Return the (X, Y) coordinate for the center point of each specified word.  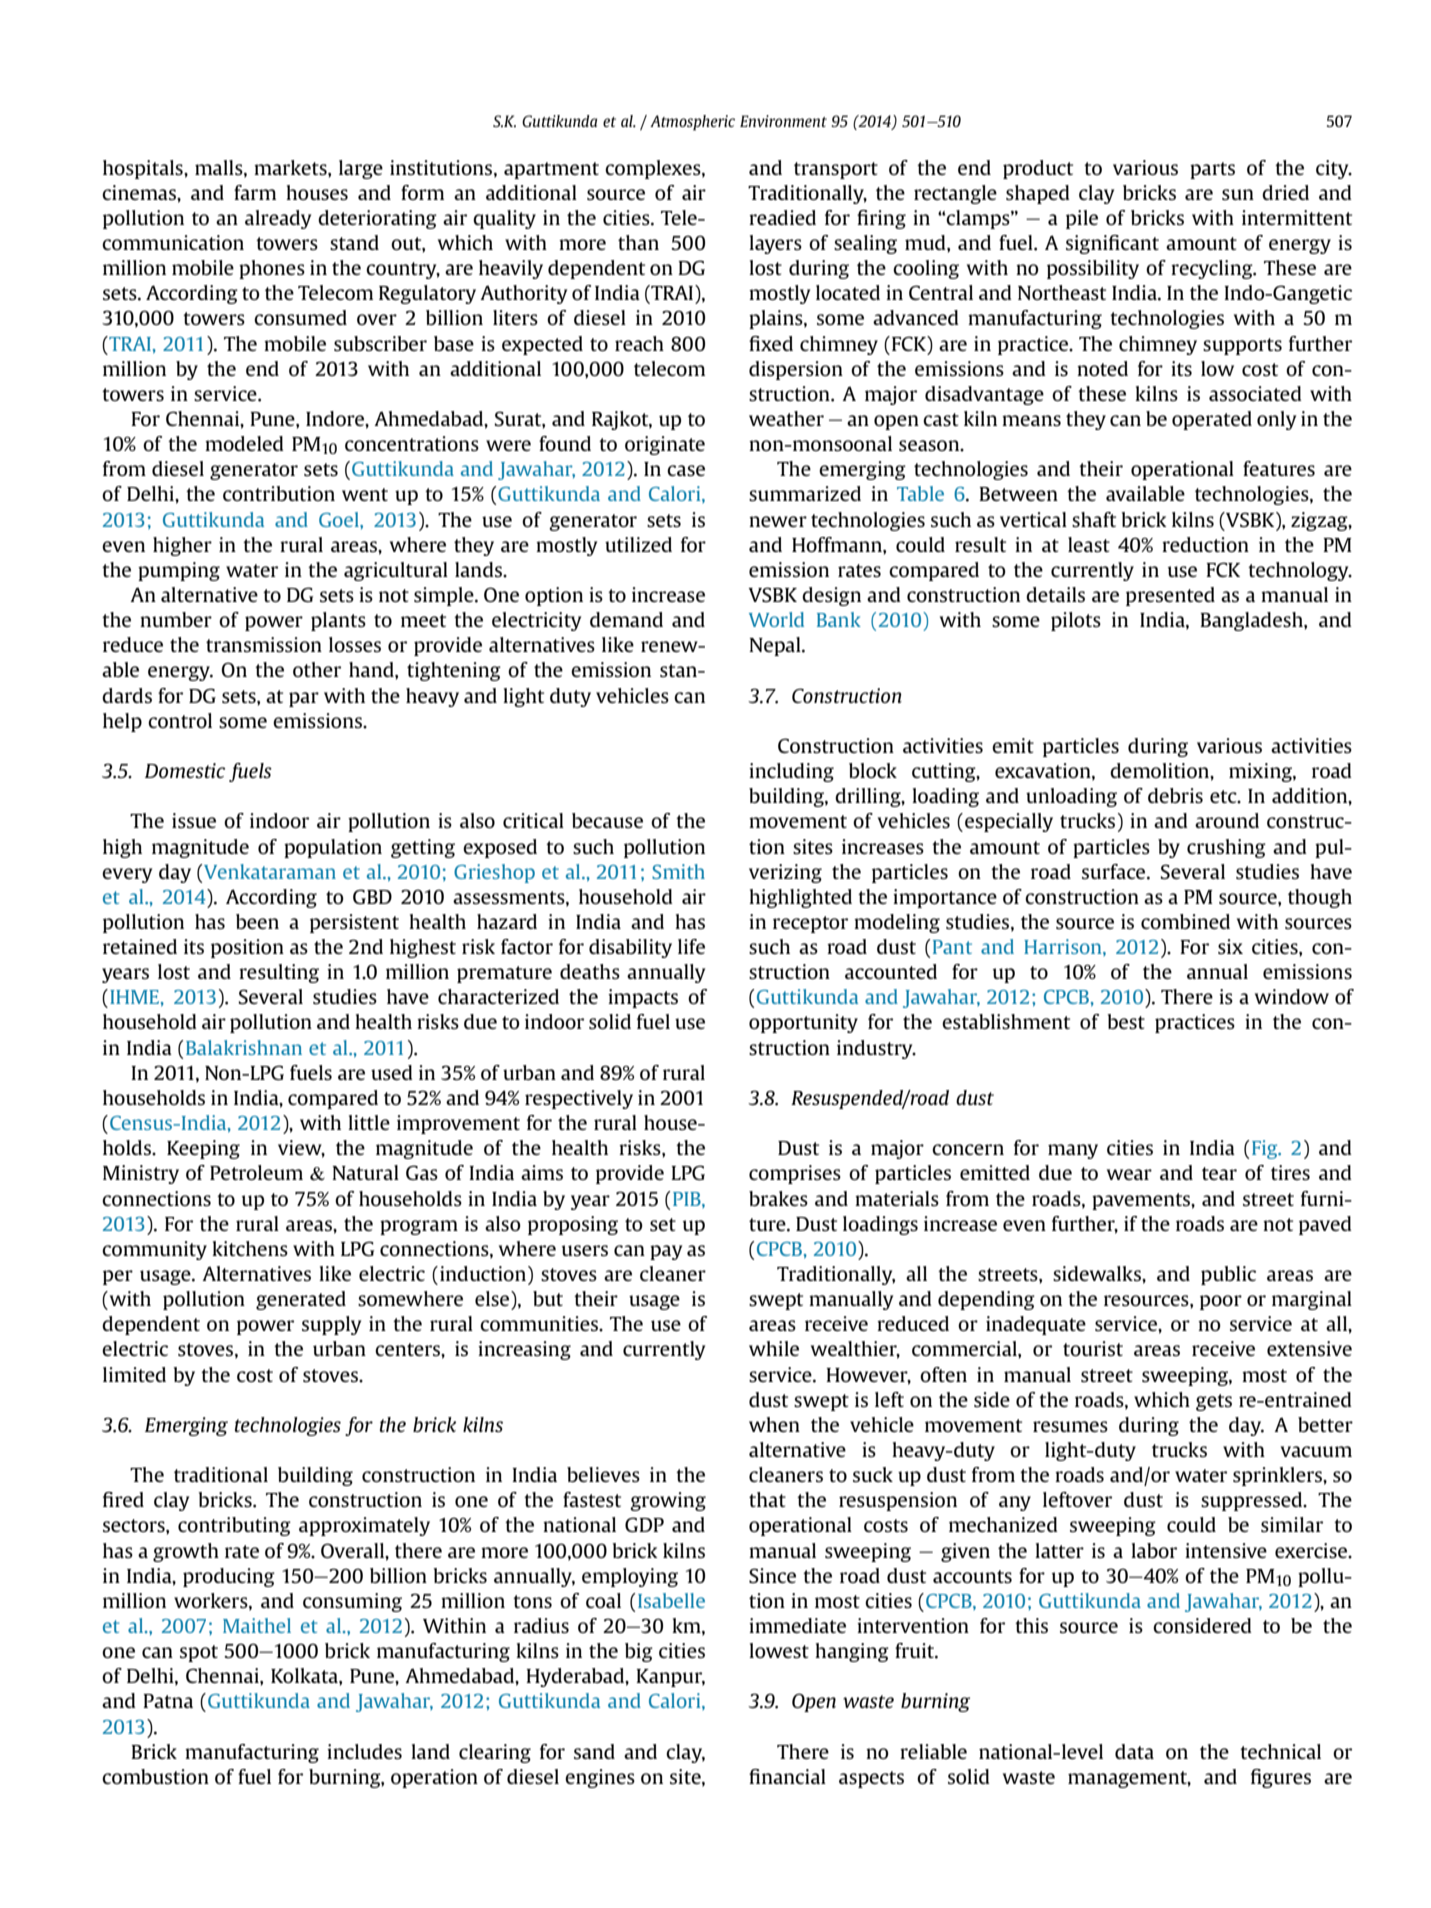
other (317, 669)
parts (1212, 170)
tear (1219, 1173)
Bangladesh (1252, 621)
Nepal (776, 646)
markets (291, 167)
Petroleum (256, 1172)
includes (364, 1751)
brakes (778, 1198)
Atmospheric (692, 123)
